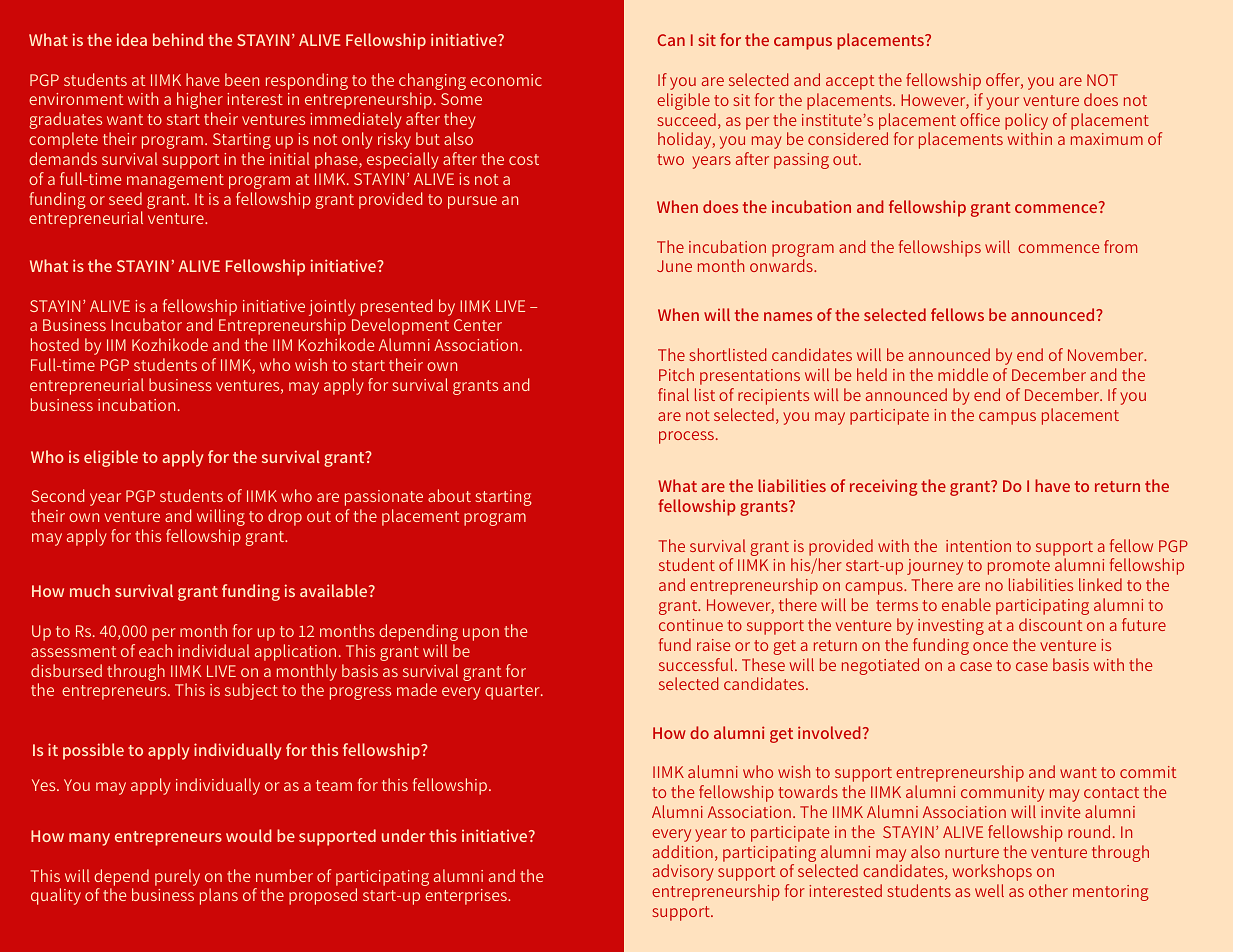 Image resolution: width=1233 pixels, height=952 pixels. What do you see at coordinates (178, 39) in the page?
I see `behind` at bounding box center [178, 39].
